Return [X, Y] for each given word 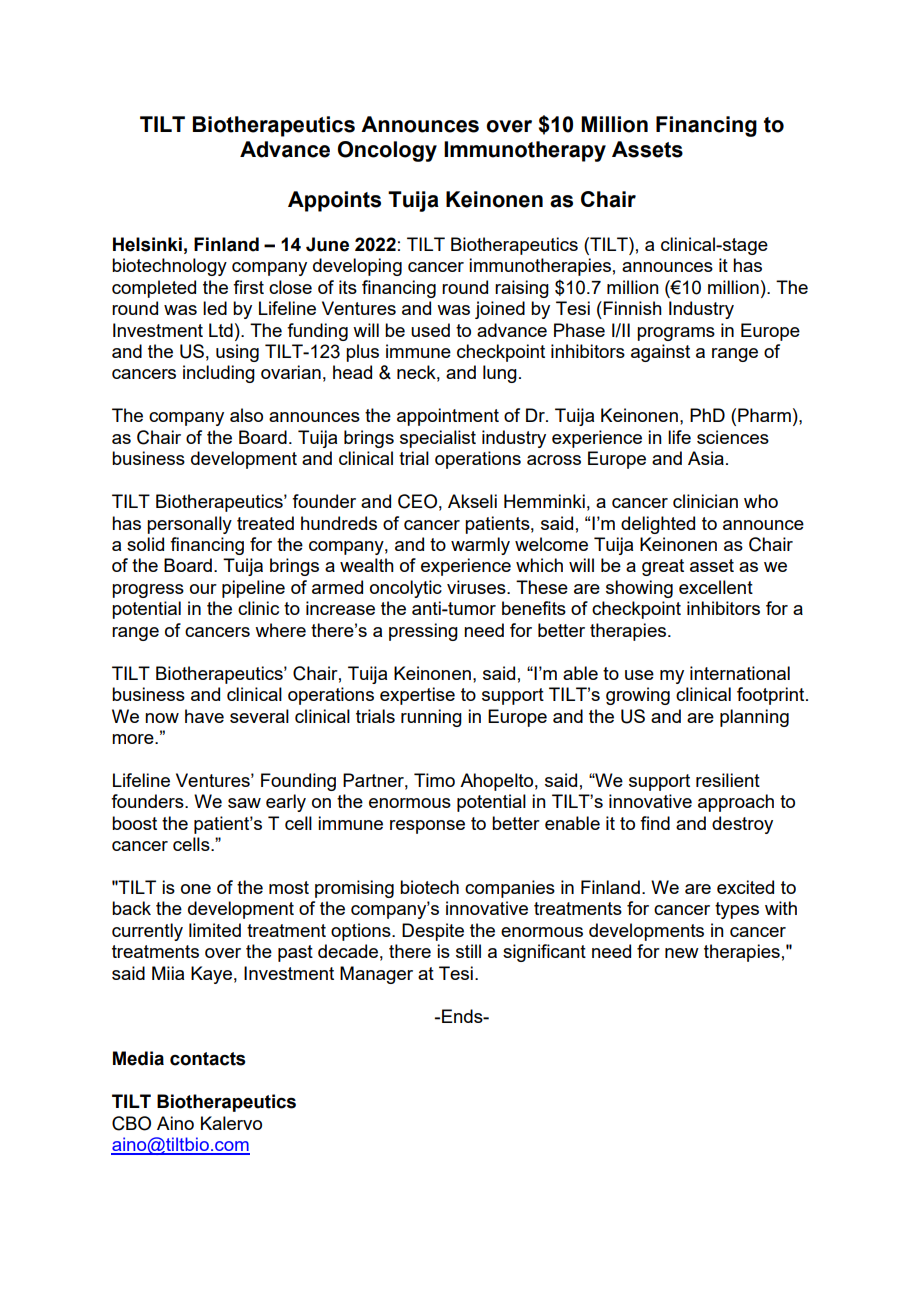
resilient [728, 780]
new [682, 953]
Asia [706, 458]
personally [189, 525]
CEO [417, 501]
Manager [376, 975]
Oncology [387, 151]
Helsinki [147, 244]
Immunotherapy [525, 151]
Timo [434, 780]
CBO [131, 1123]
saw [244, 803]
